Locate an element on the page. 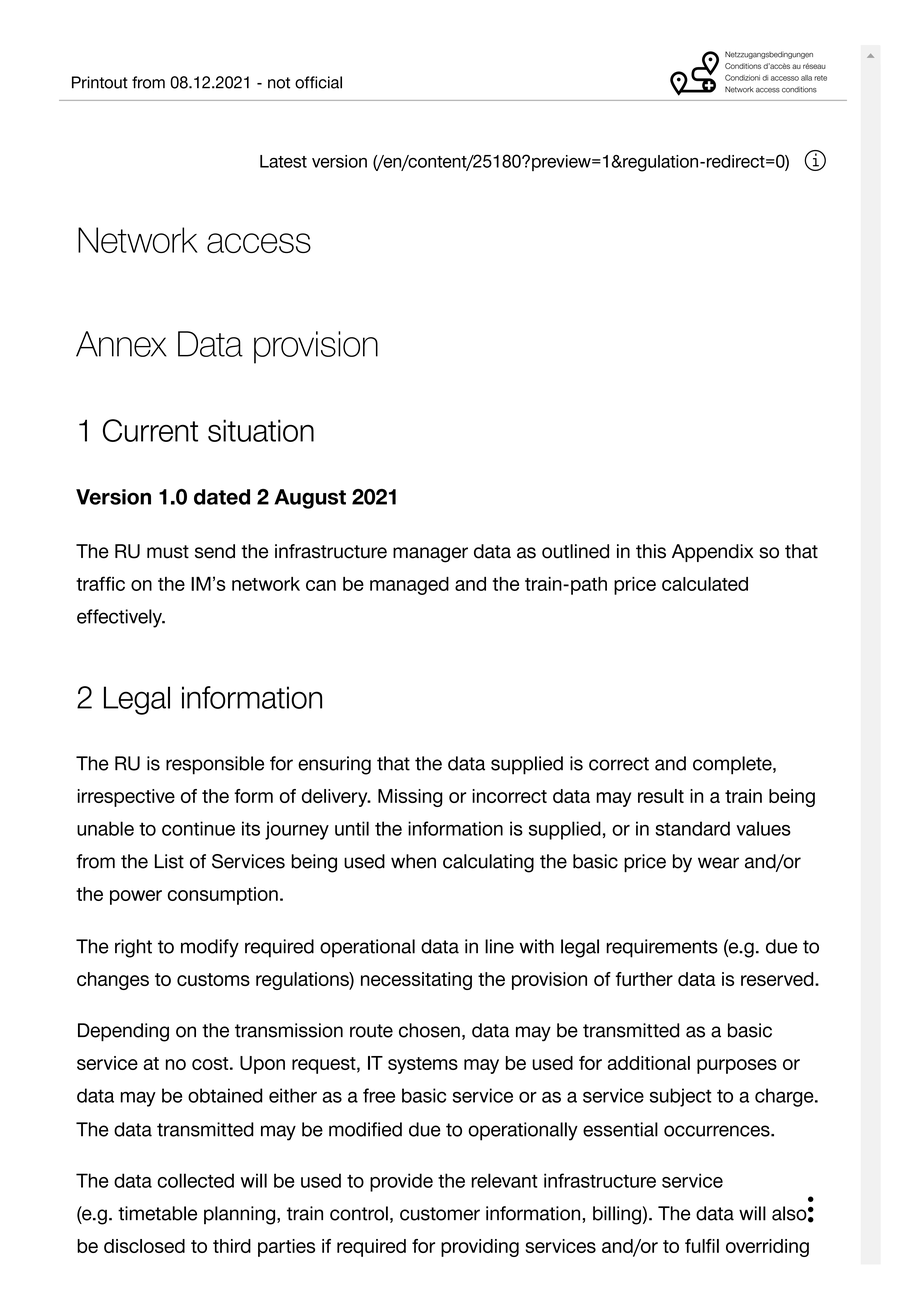 The height and width of the image is (1308, 924). customer is located at coordinates (440, 1214).
